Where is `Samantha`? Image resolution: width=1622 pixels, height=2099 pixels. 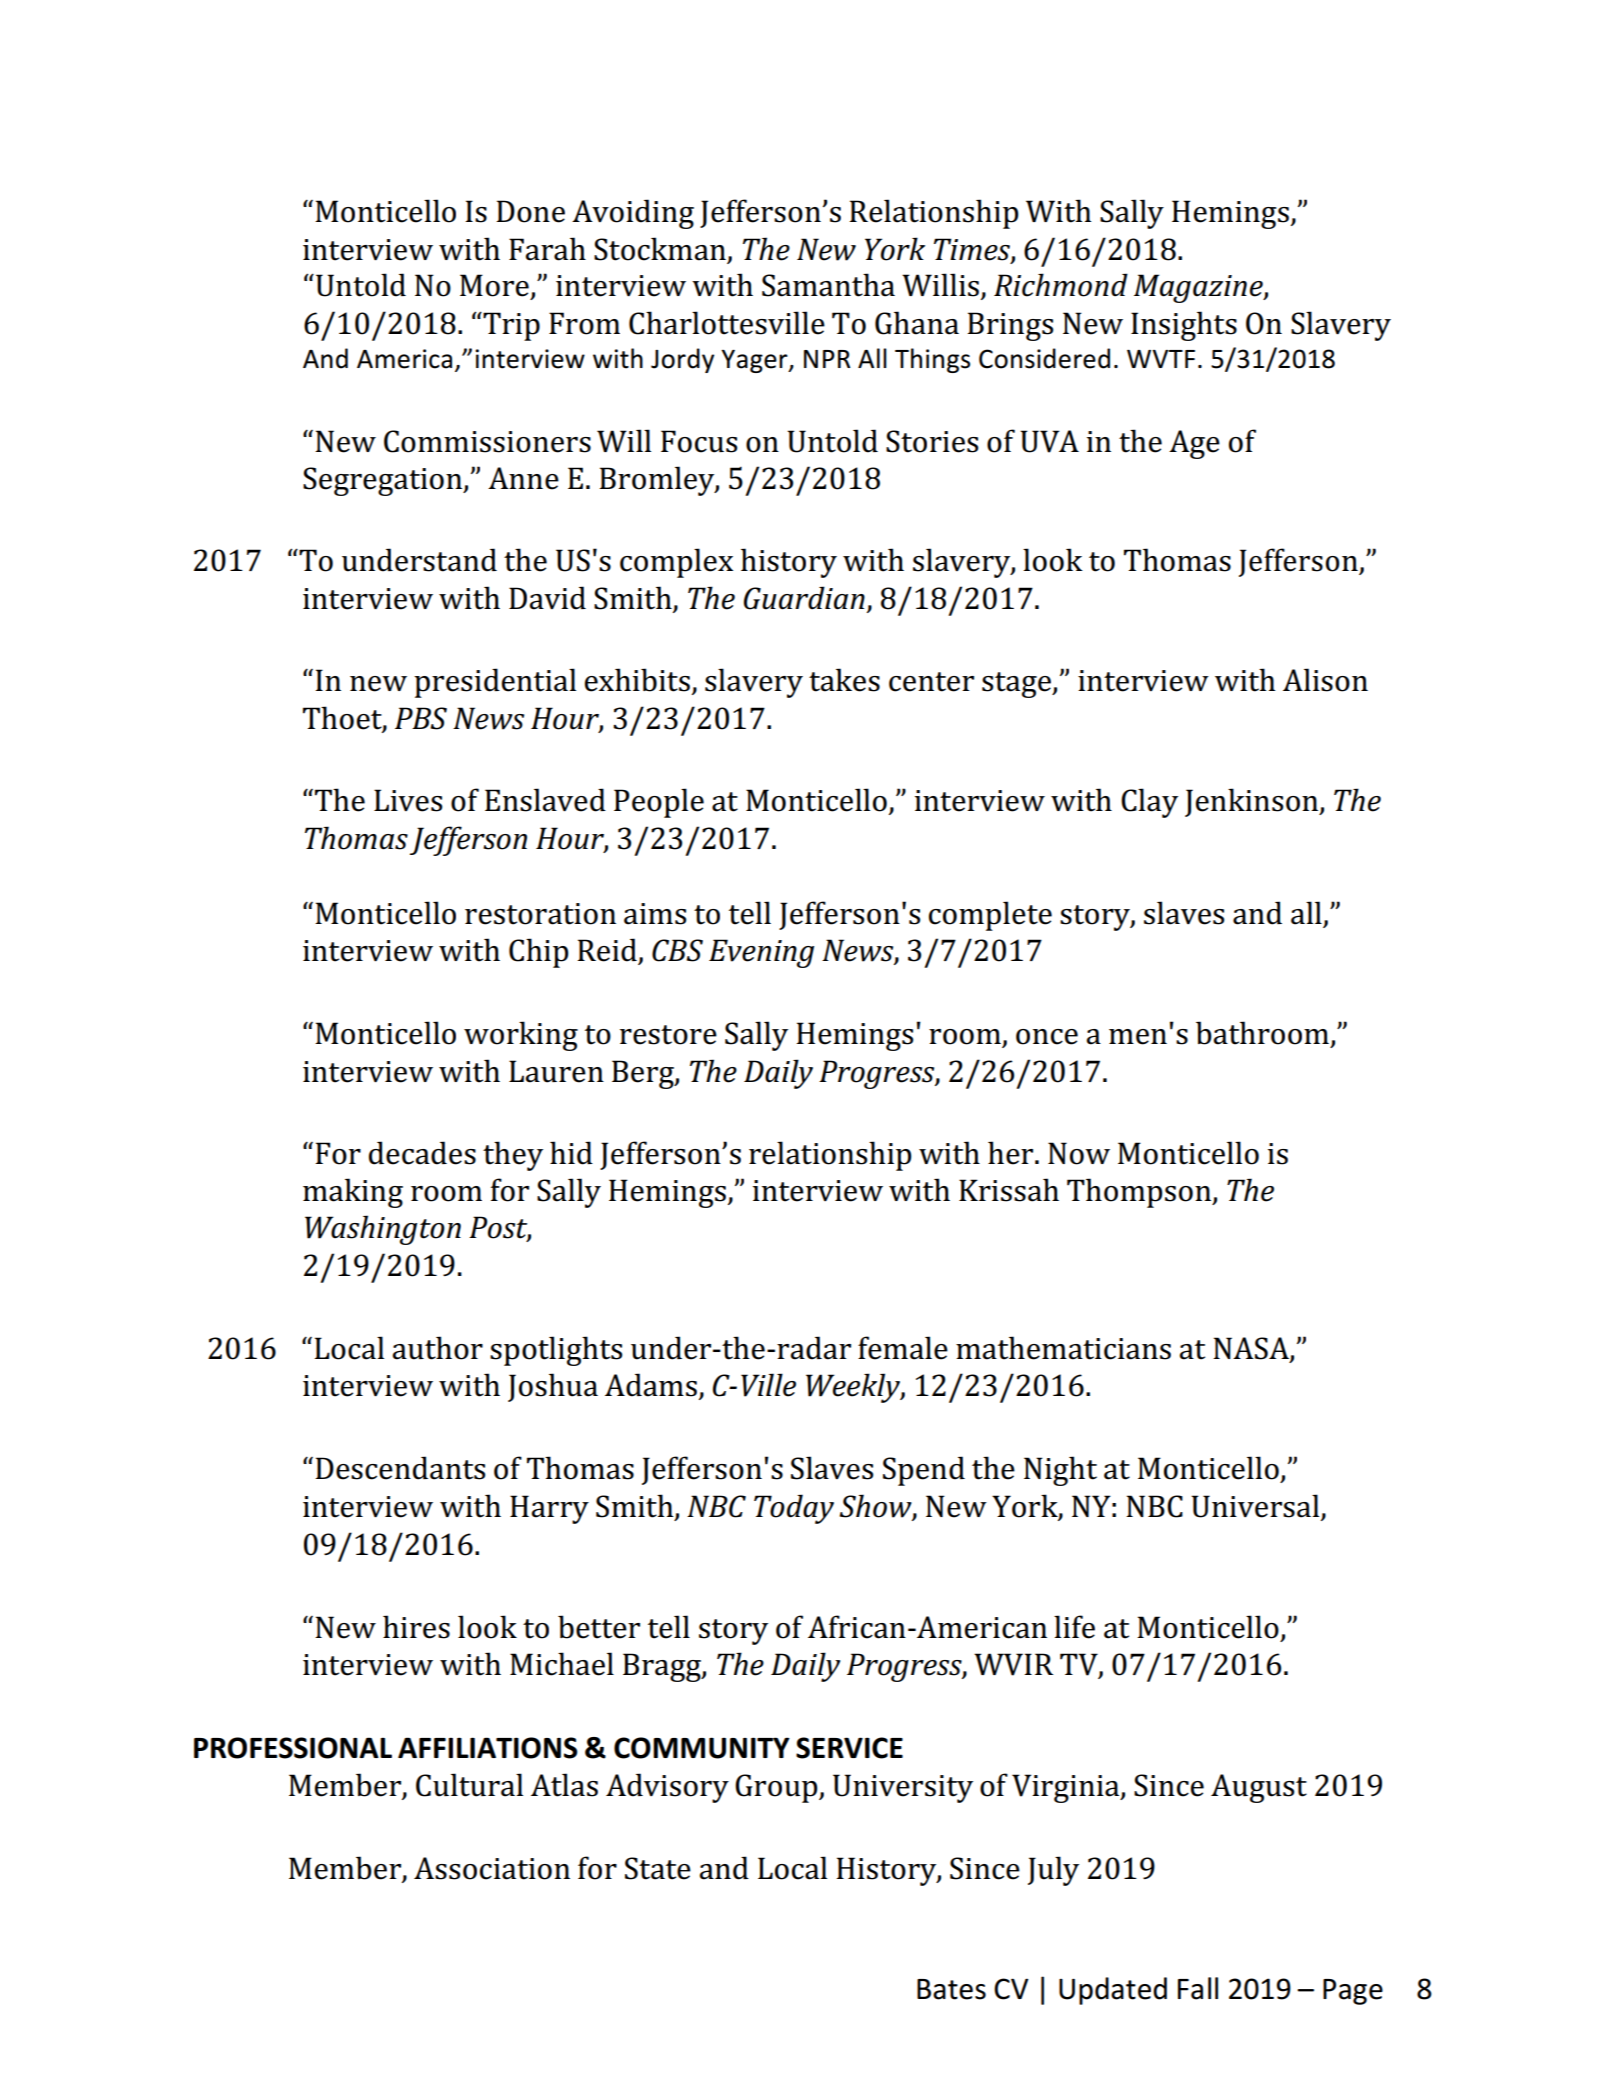
Samantha is located at coordinates (828, 285).
